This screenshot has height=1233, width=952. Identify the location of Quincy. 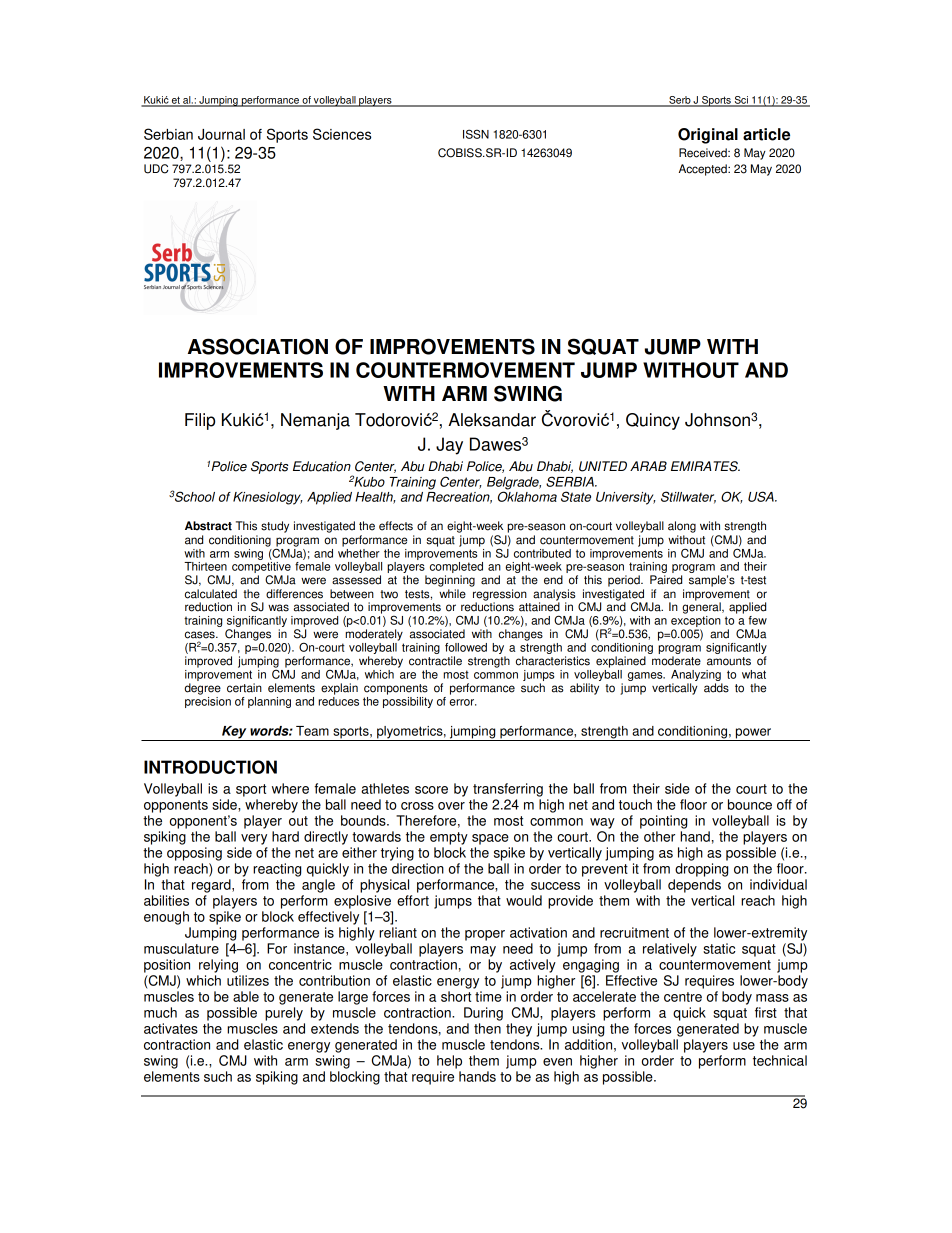
(653, 421).
